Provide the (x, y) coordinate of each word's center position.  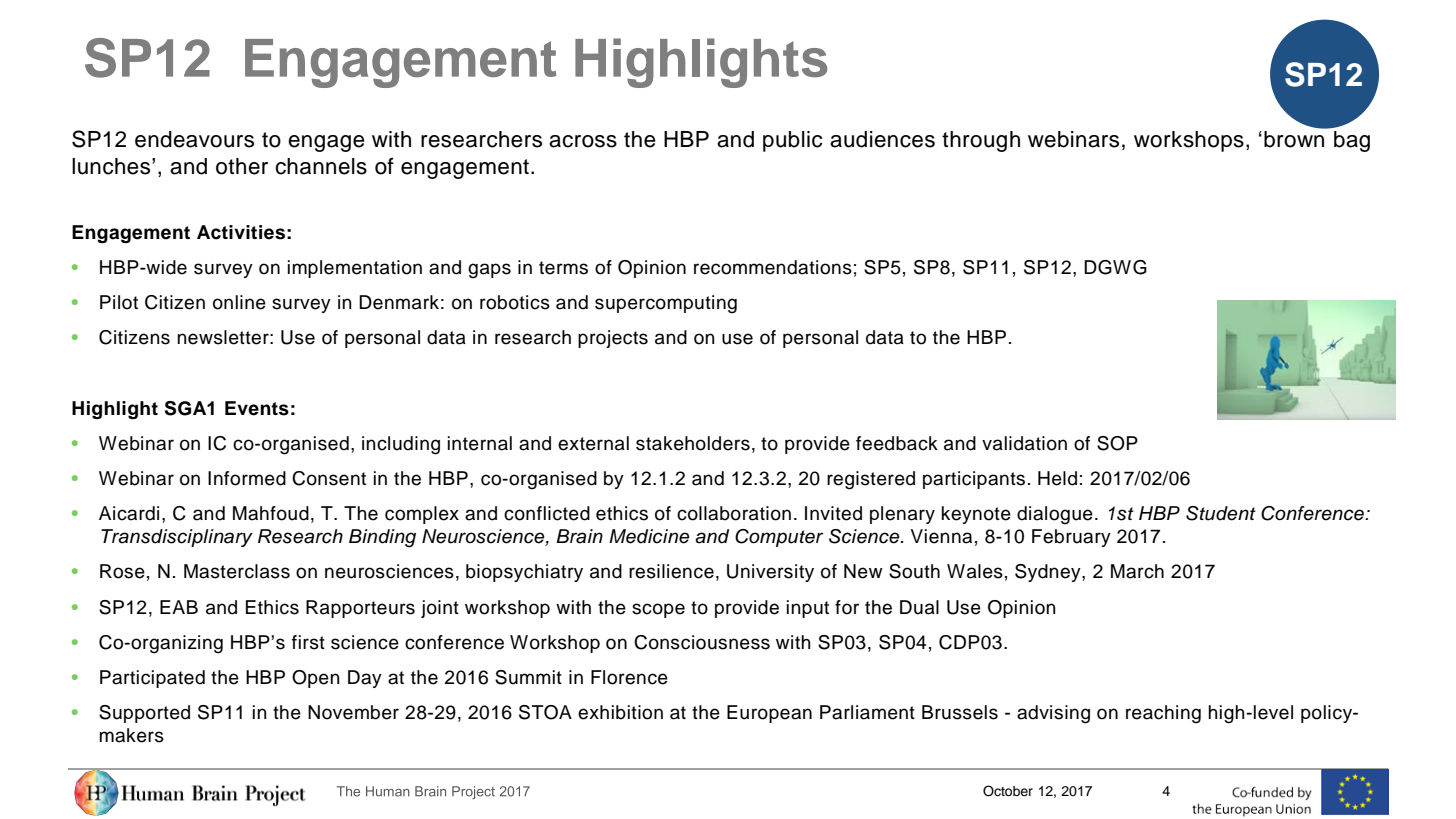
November (353, 712)
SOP (1117, 443)
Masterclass (237, 571)
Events (257, 408)
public (793, 141)
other (242, 166)
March (1137, 571)
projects (613, 339)
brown (1295, 138)
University (770, 573)
